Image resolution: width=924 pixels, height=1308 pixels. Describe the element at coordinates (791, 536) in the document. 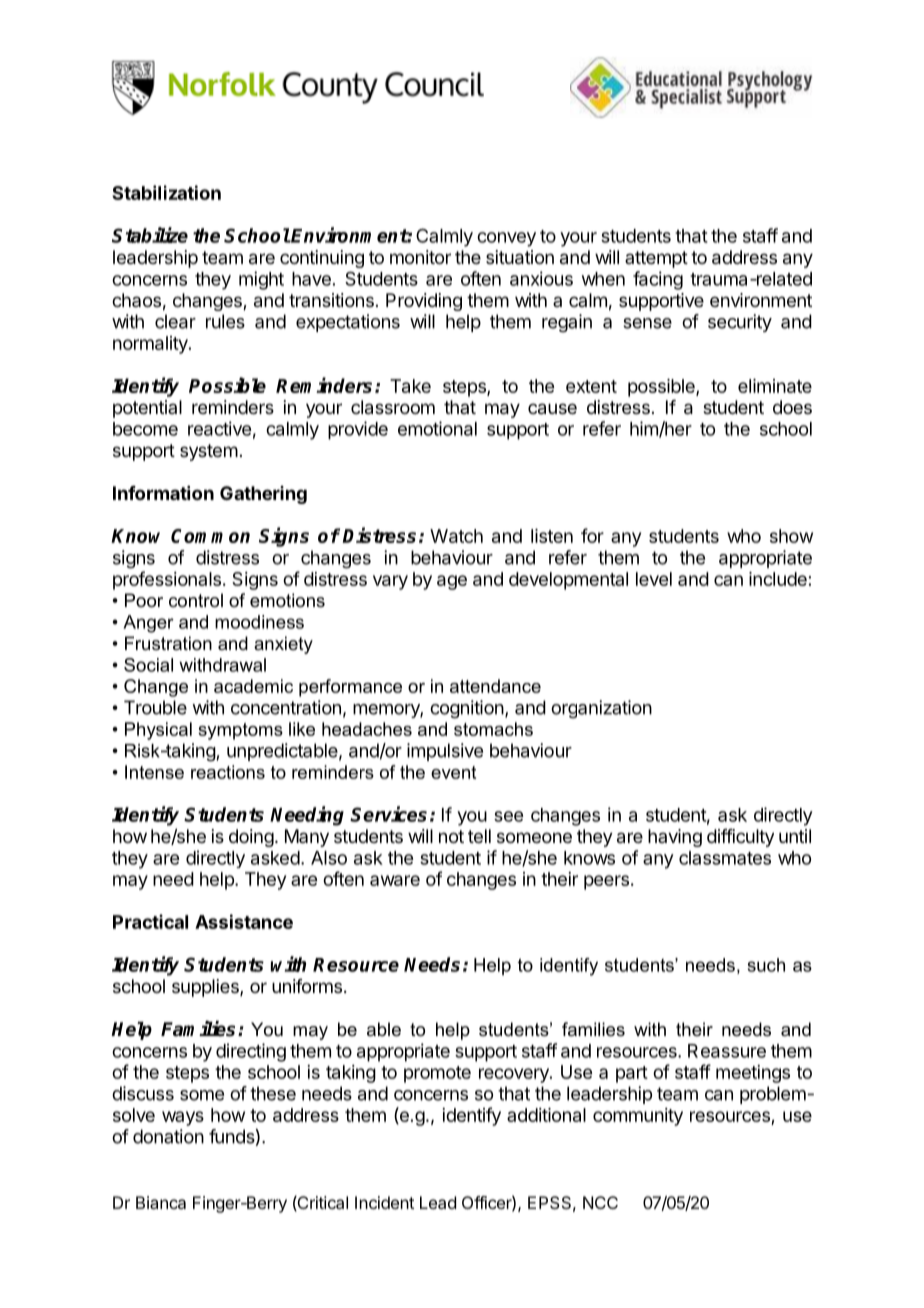

I see `show` at that location.
